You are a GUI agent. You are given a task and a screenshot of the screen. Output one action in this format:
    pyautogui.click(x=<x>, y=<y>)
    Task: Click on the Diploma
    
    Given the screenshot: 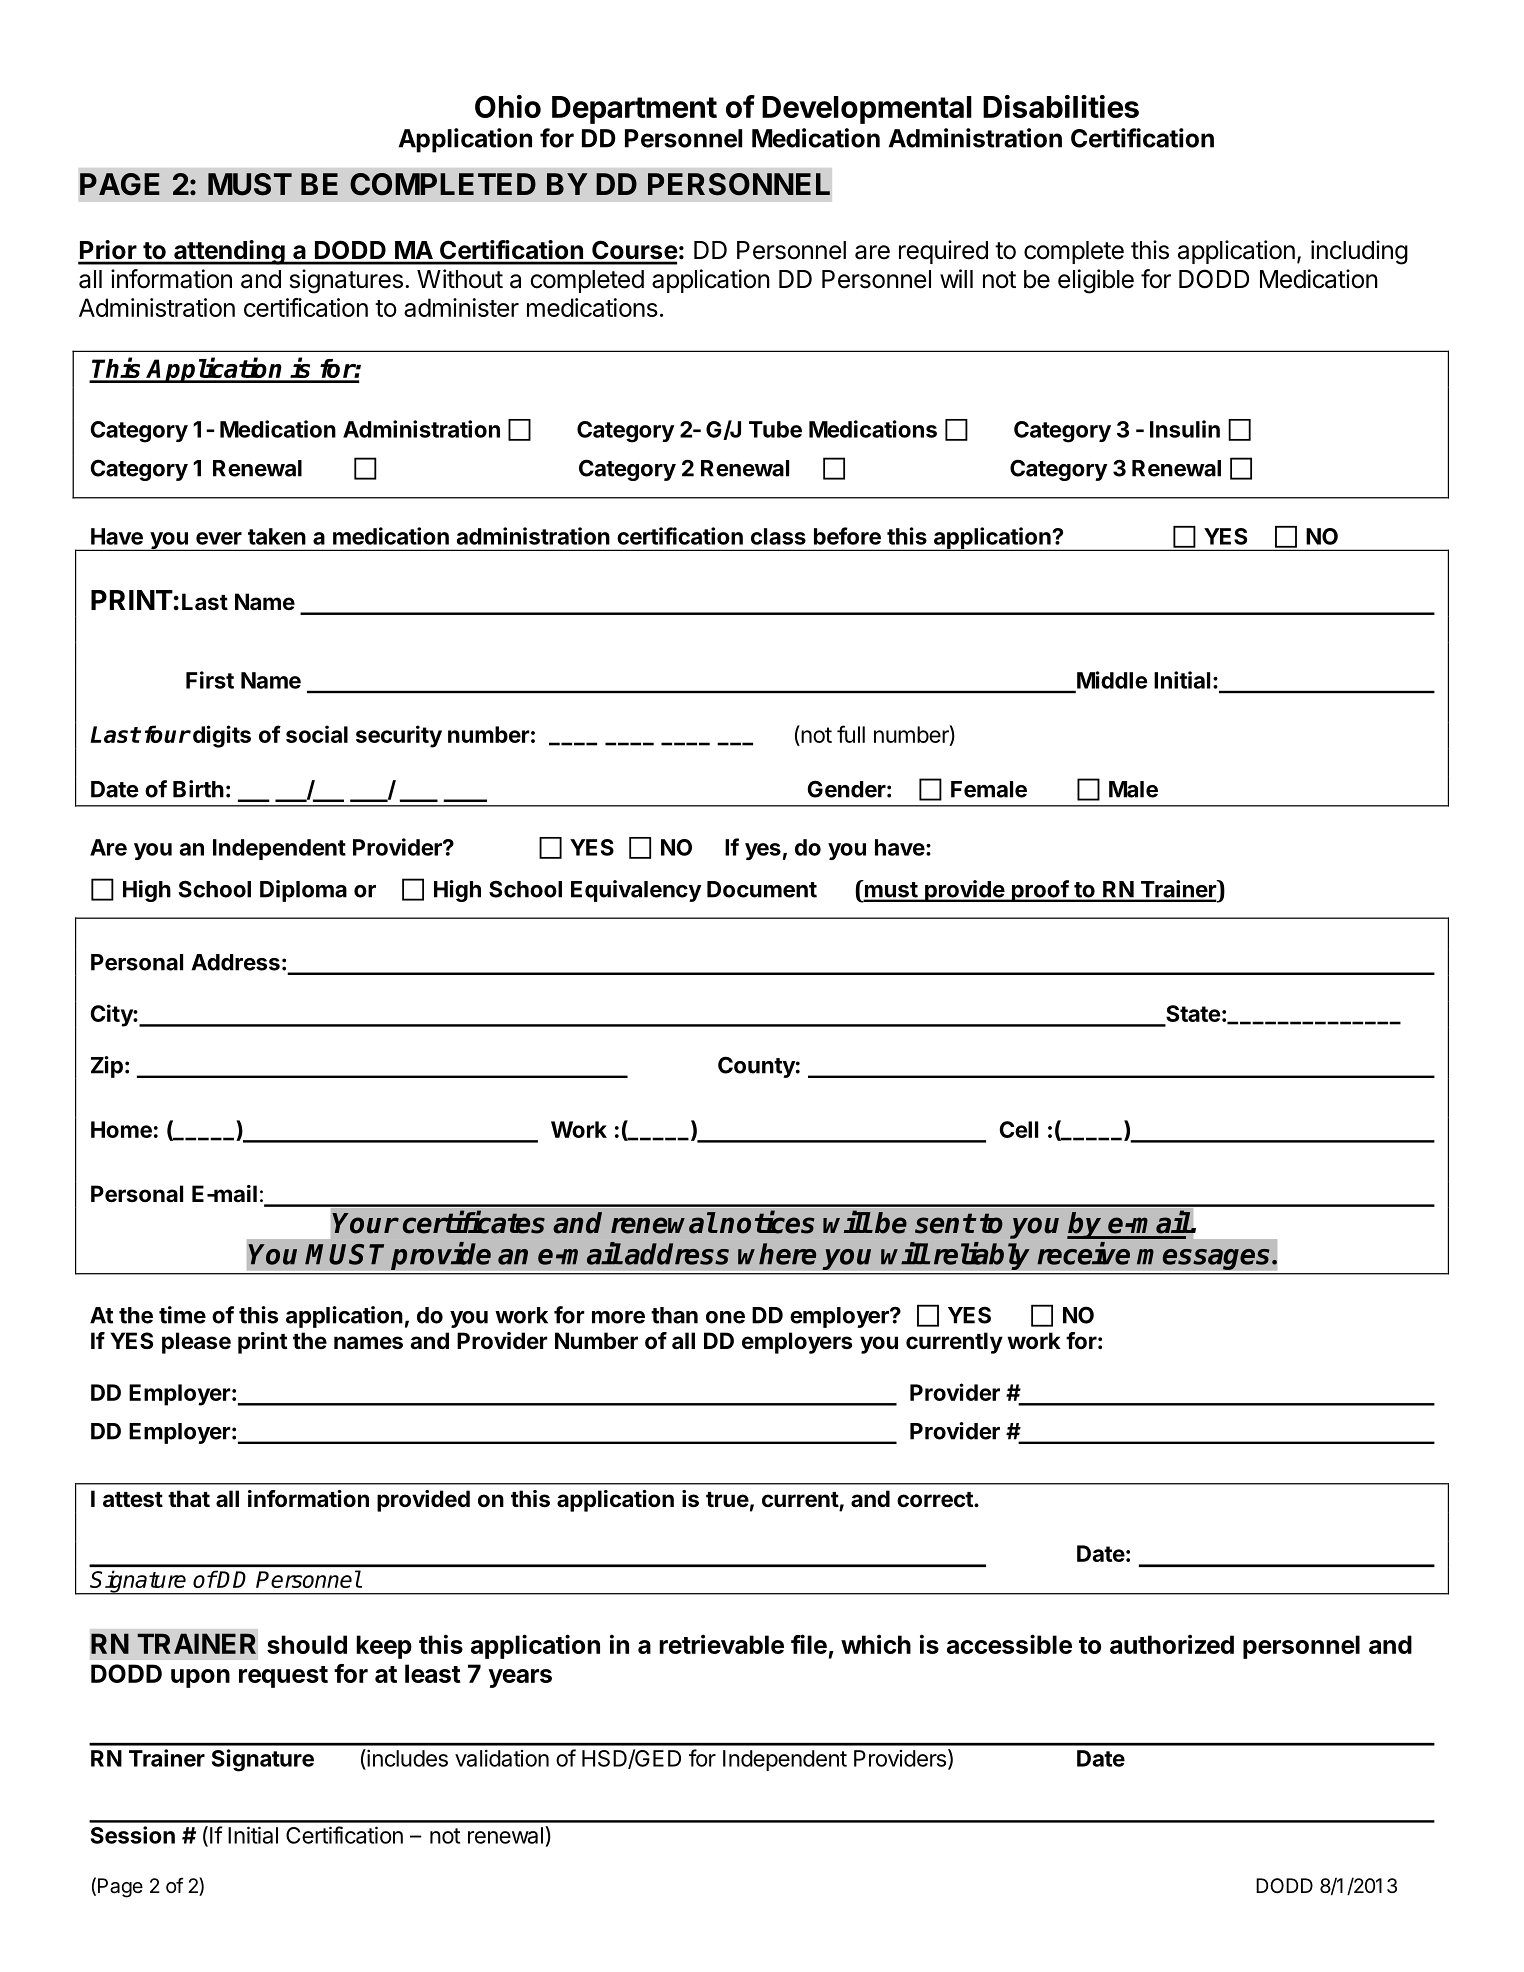 What is the action you would take?
    pyautogui.click(x=303, y=891)
